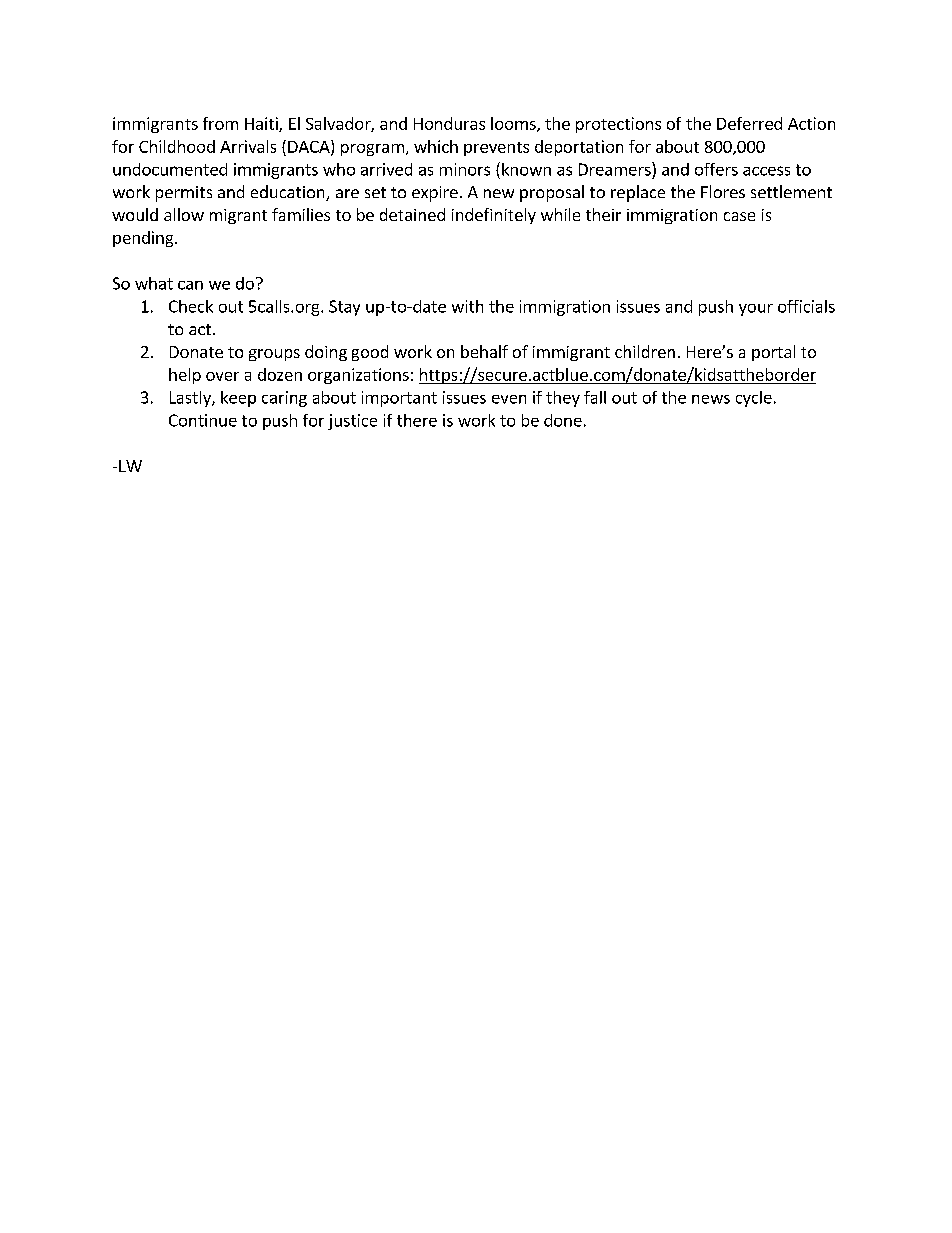 Image resolution: width=952 pixels, height=1233 pixels. I want to click on with, so click(467, 306).
